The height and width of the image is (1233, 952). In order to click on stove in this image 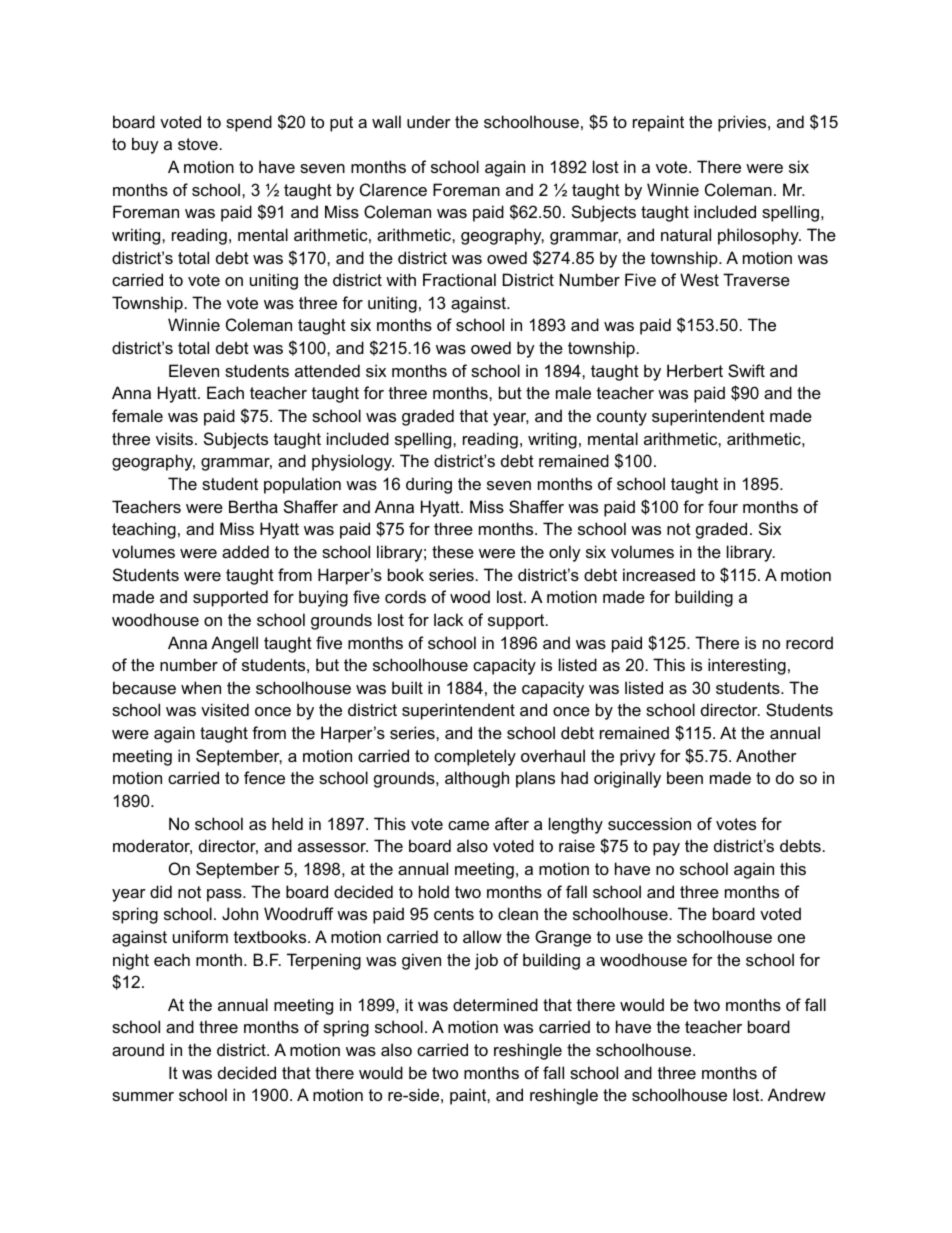, I will do `click(198, 144)`.
